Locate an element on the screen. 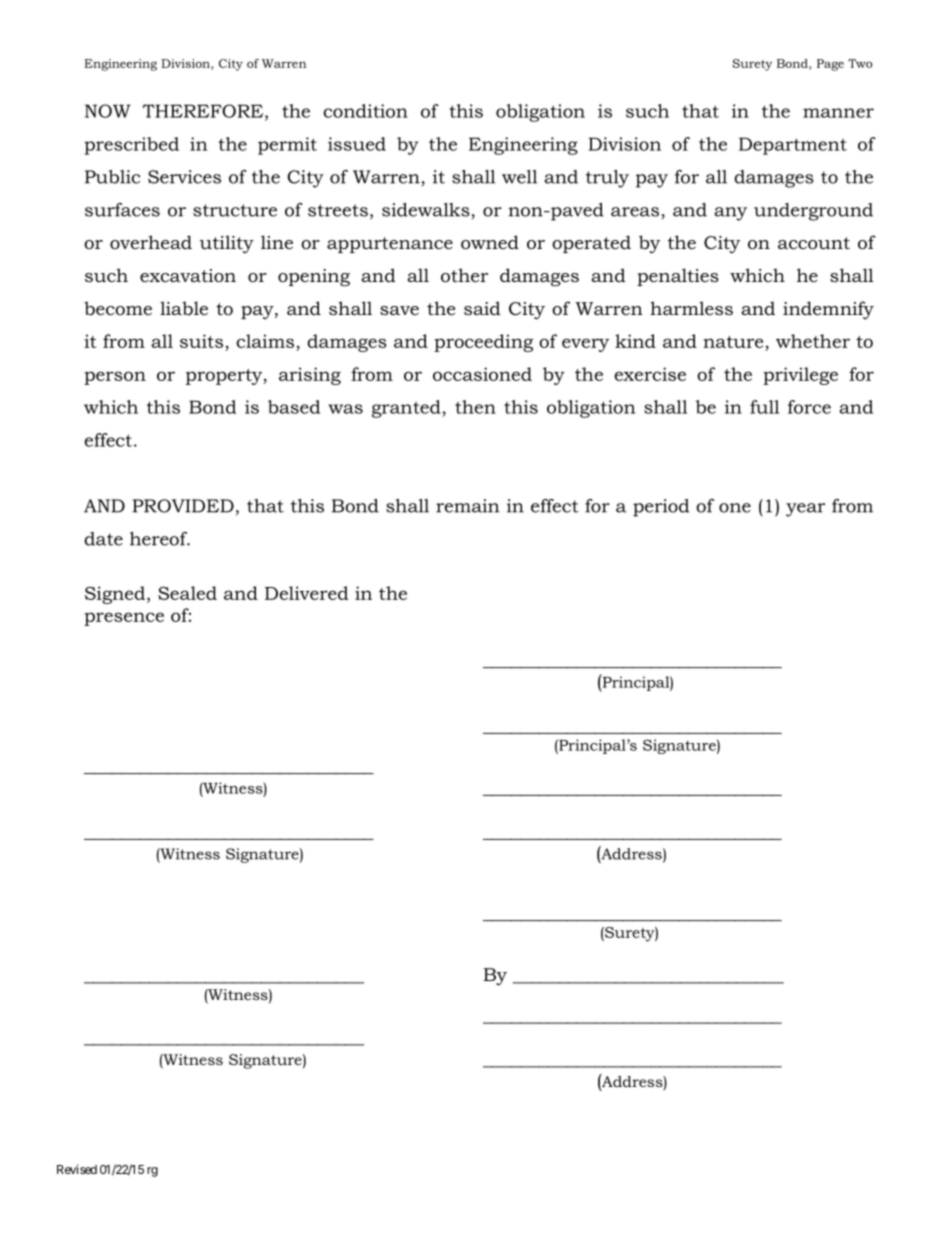  Sealed is located at coordinates (187, 593).
